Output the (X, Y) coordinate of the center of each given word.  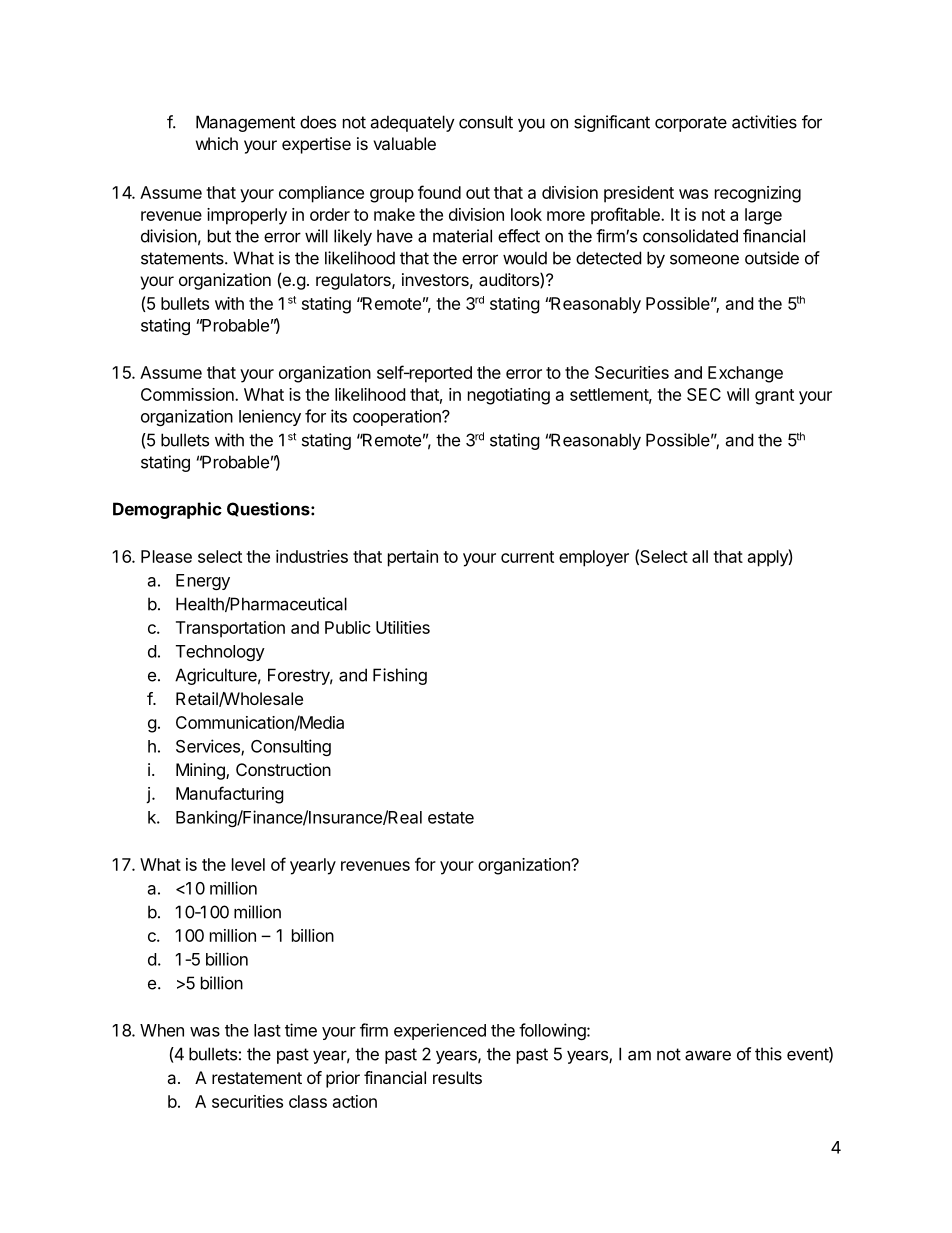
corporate (691, 124)
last (267, 1030)
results (457, 1077)
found (439, 192)
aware (708, 1055)
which (217, 143)
